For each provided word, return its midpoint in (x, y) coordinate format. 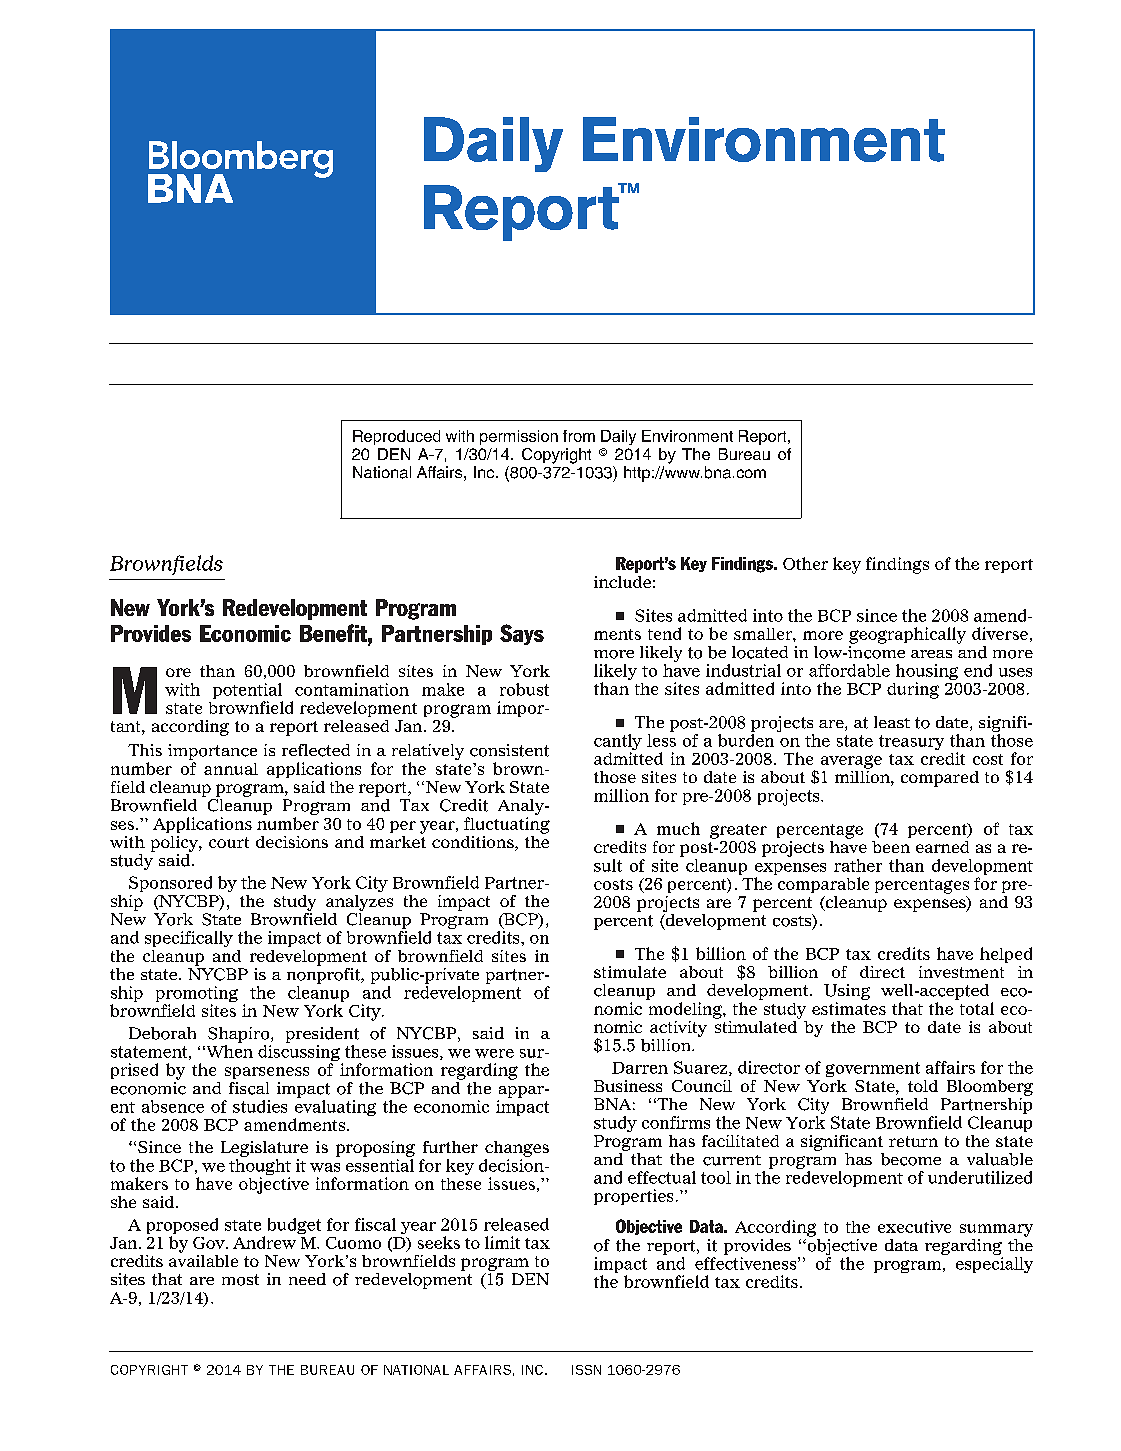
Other (805, 563)
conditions (474, 843)
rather (858, 865)
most (240, 1280)
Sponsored (170, 884)
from (579, 436)
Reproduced (396, 437)
